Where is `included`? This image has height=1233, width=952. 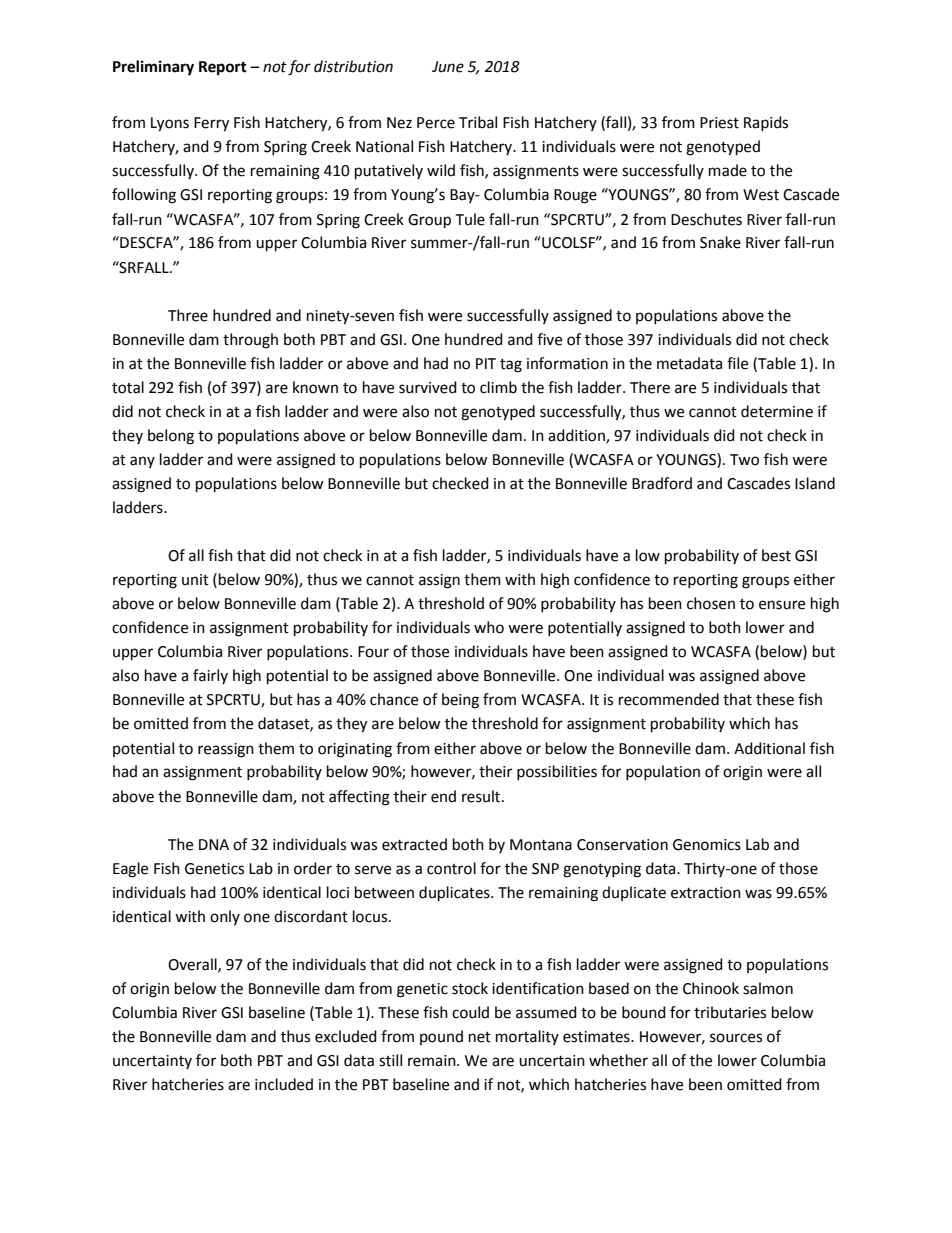
included is located at coordinates (284, 1084).
